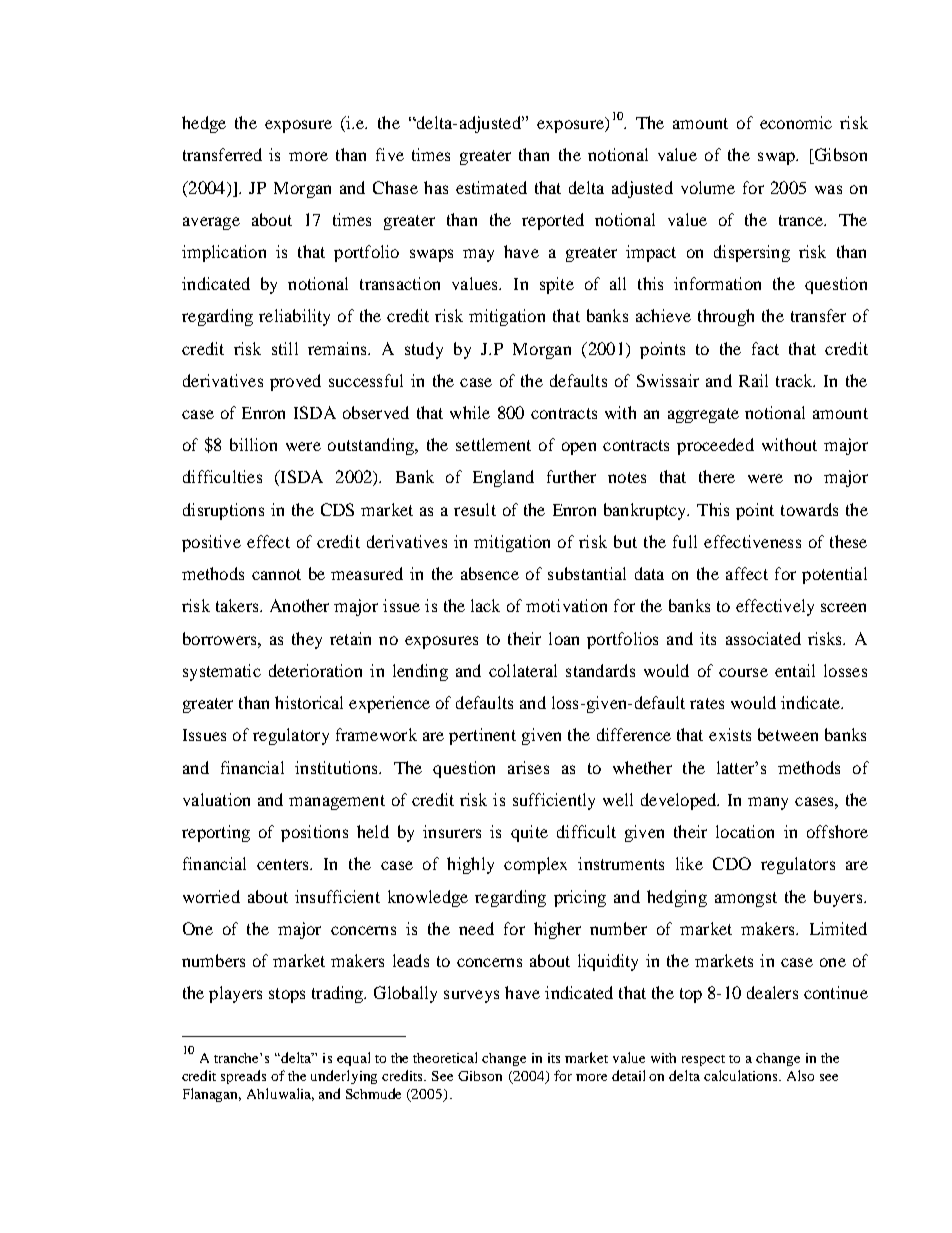 The height and width of the document is (1233, 952). I want to click on associated, so click(763, 638).
